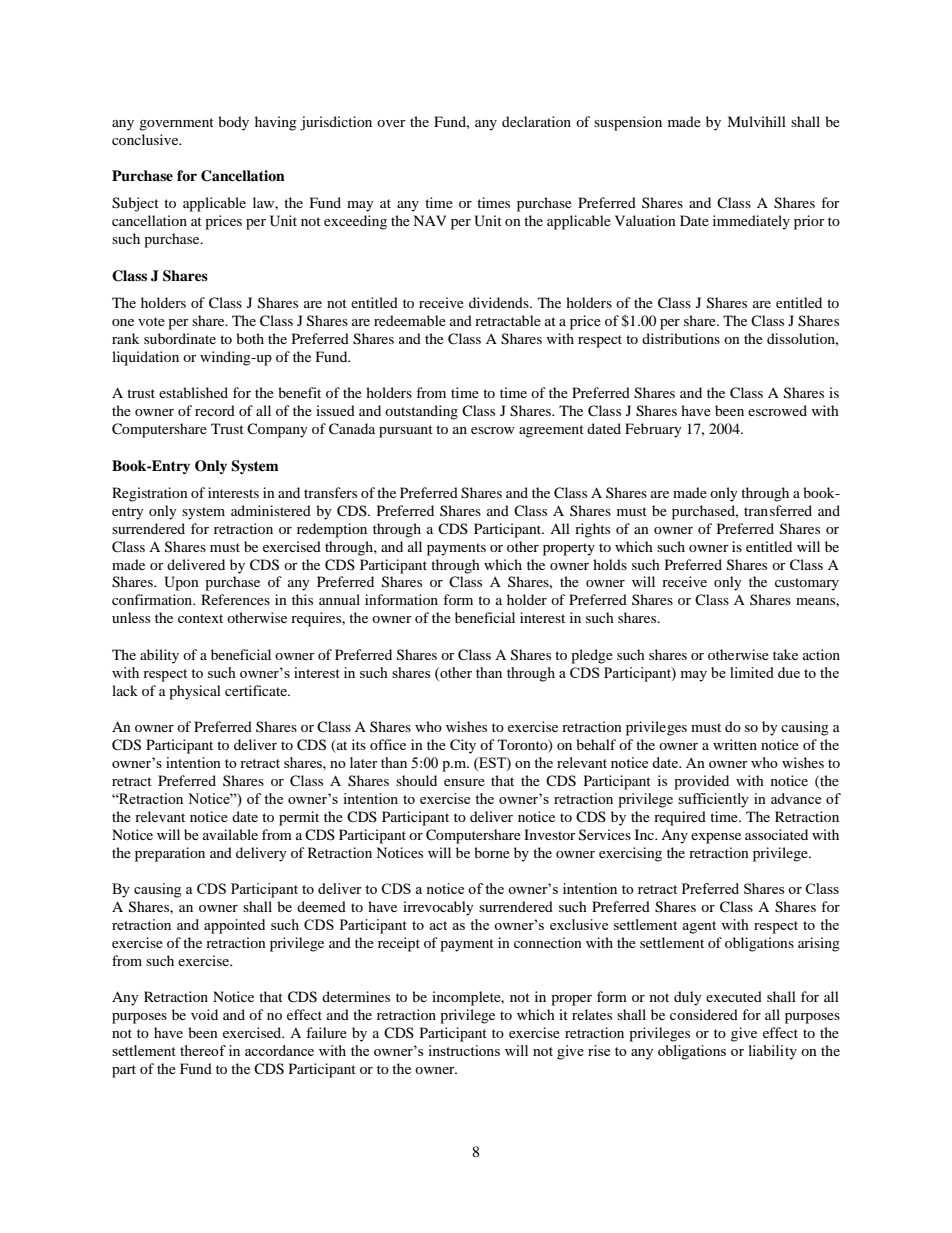 The height and width of the image is (1233, 952). Describe the element at coordinates (339, 599) in the image. I see `annual` at that location.
